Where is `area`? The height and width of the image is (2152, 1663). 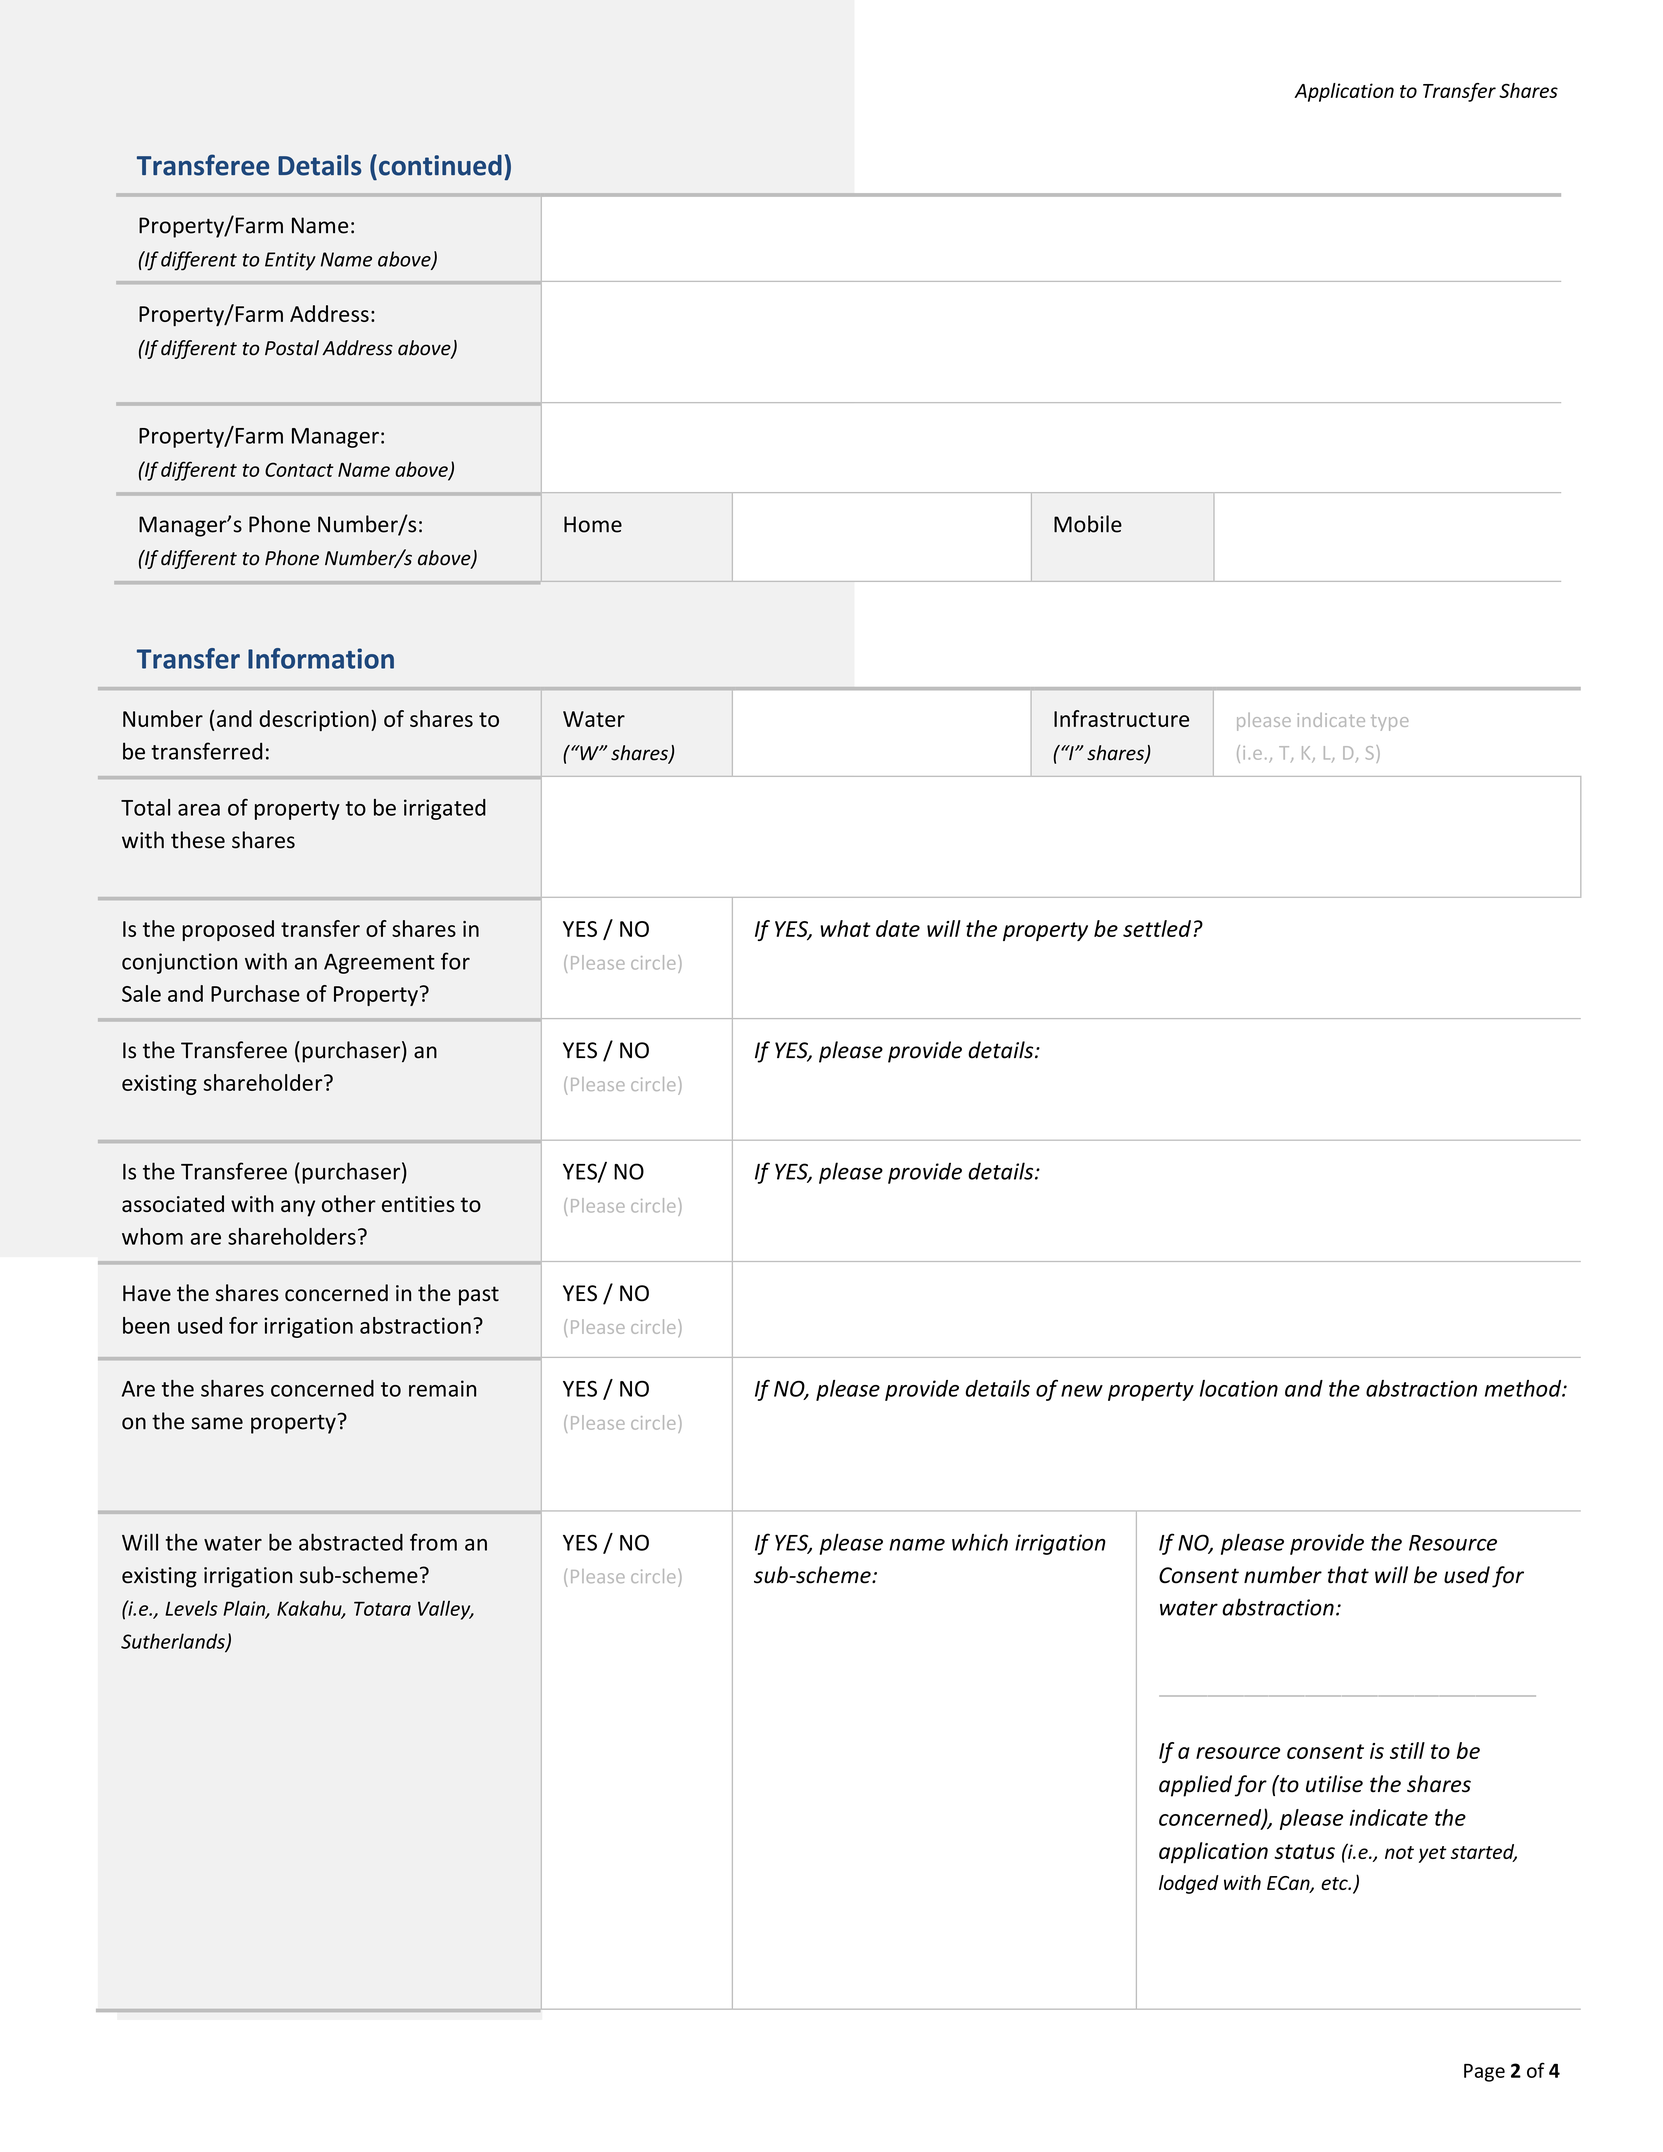
area is located at coordinates (199, 810).
